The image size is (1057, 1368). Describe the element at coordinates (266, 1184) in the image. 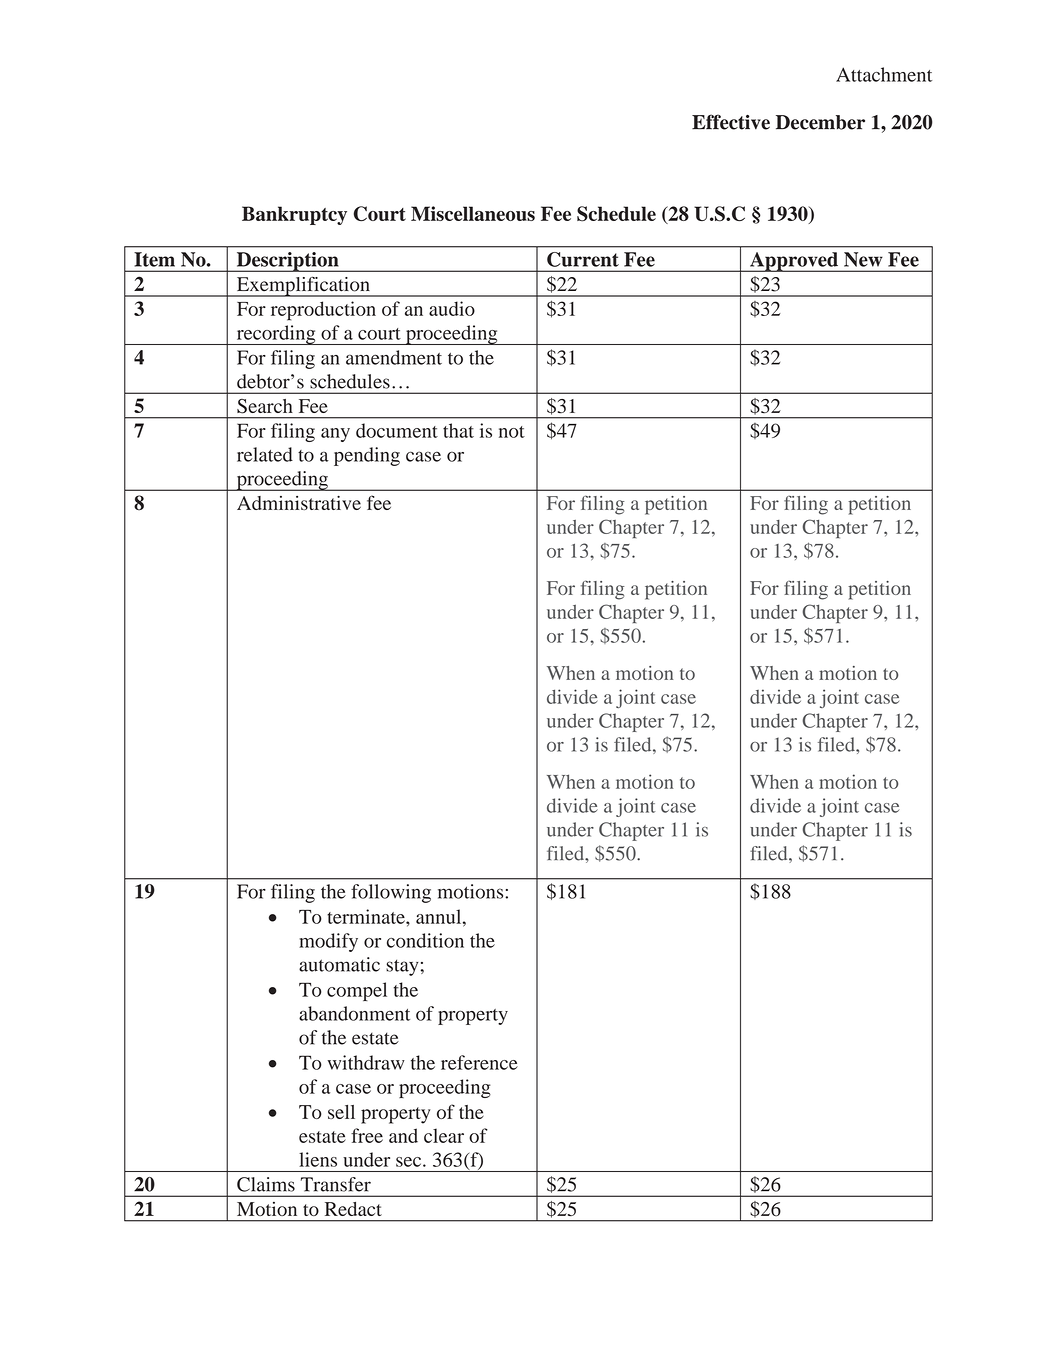

I see `Claims` at that location.
